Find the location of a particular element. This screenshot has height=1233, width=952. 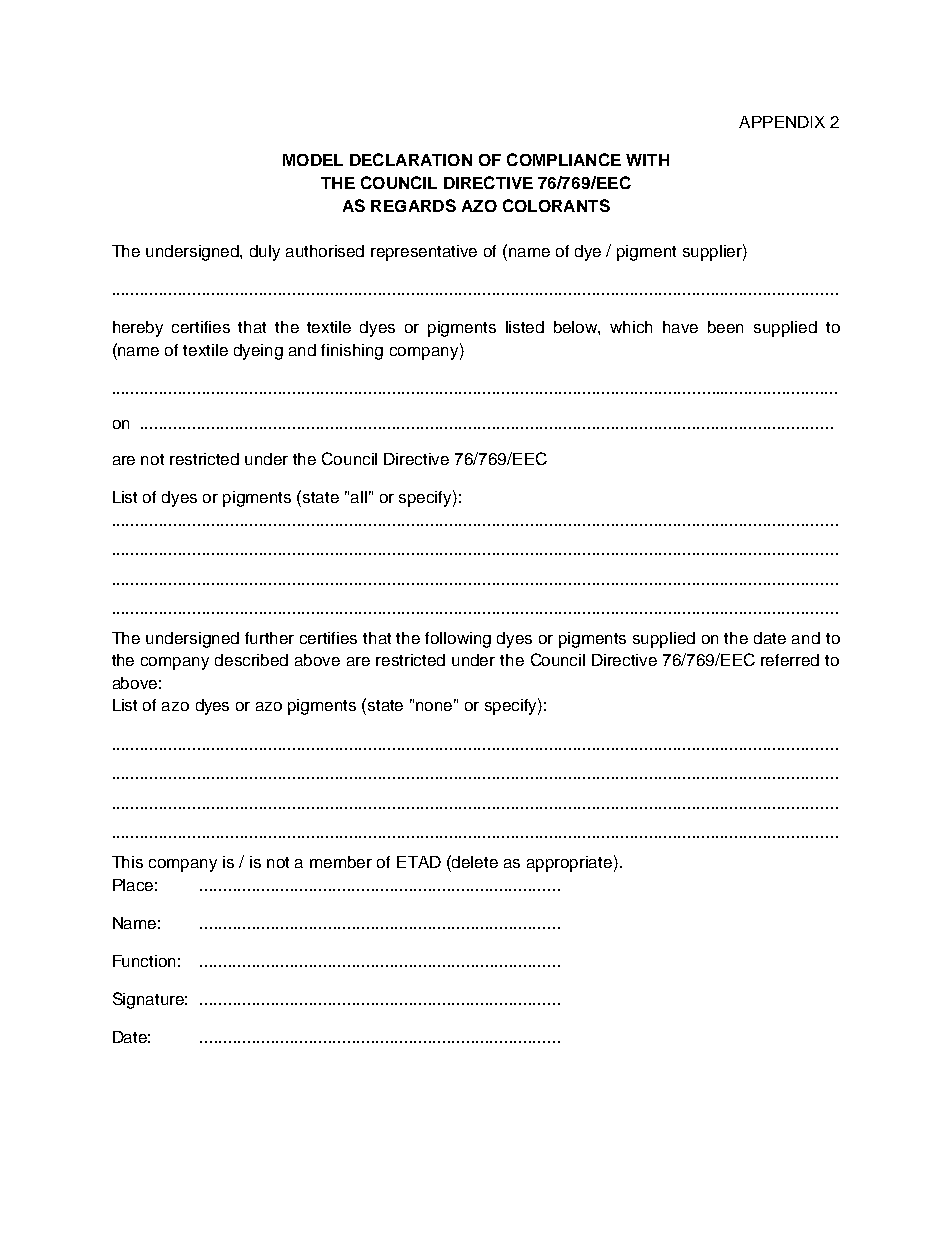

WITH is located at coordinates (647, 160).
